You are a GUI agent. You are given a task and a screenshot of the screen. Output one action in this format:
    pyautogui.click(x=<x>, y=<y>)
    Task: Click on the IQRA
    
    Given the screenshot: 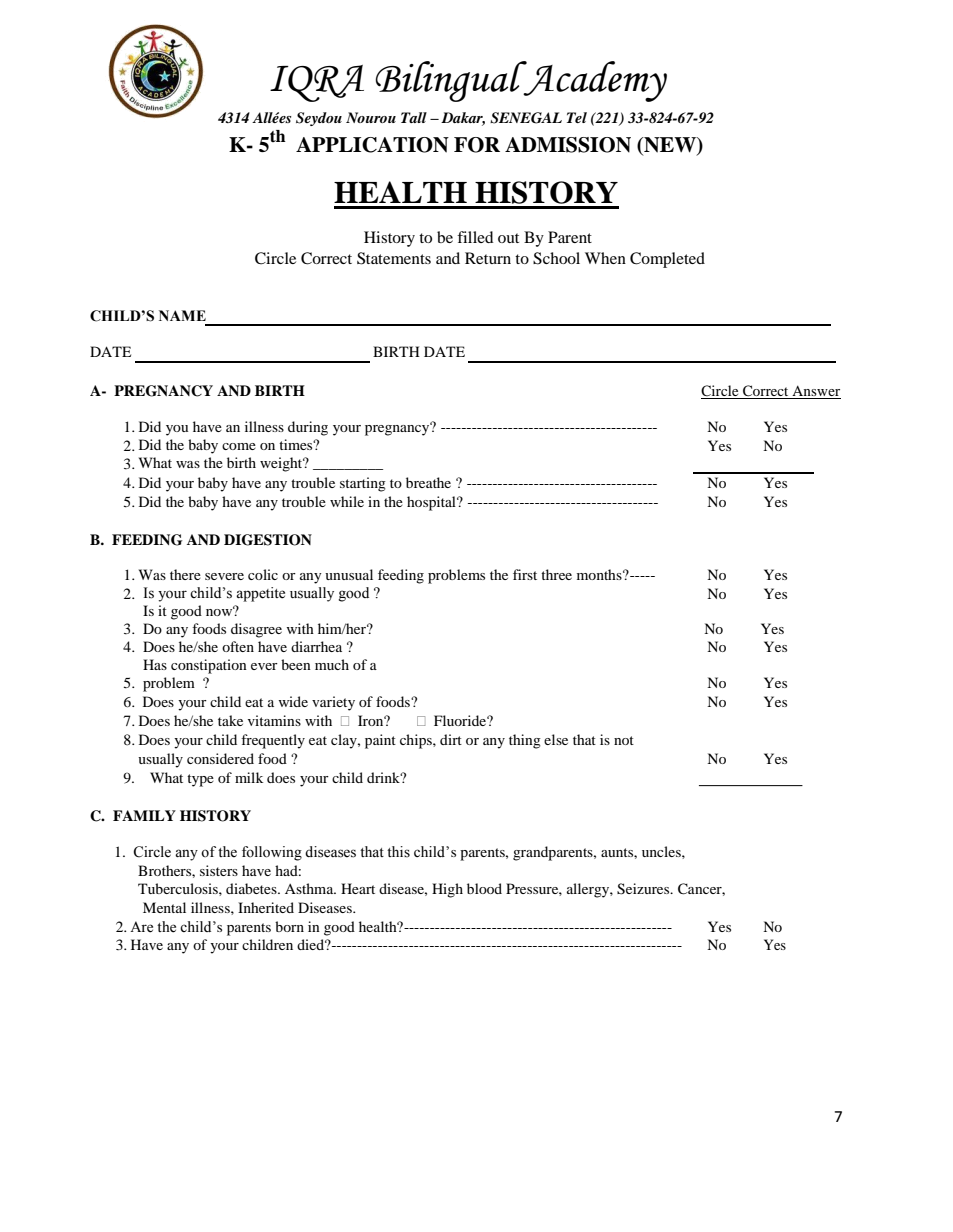 What is the action you would take?
    pyautogui.click(x=317, y=83)
